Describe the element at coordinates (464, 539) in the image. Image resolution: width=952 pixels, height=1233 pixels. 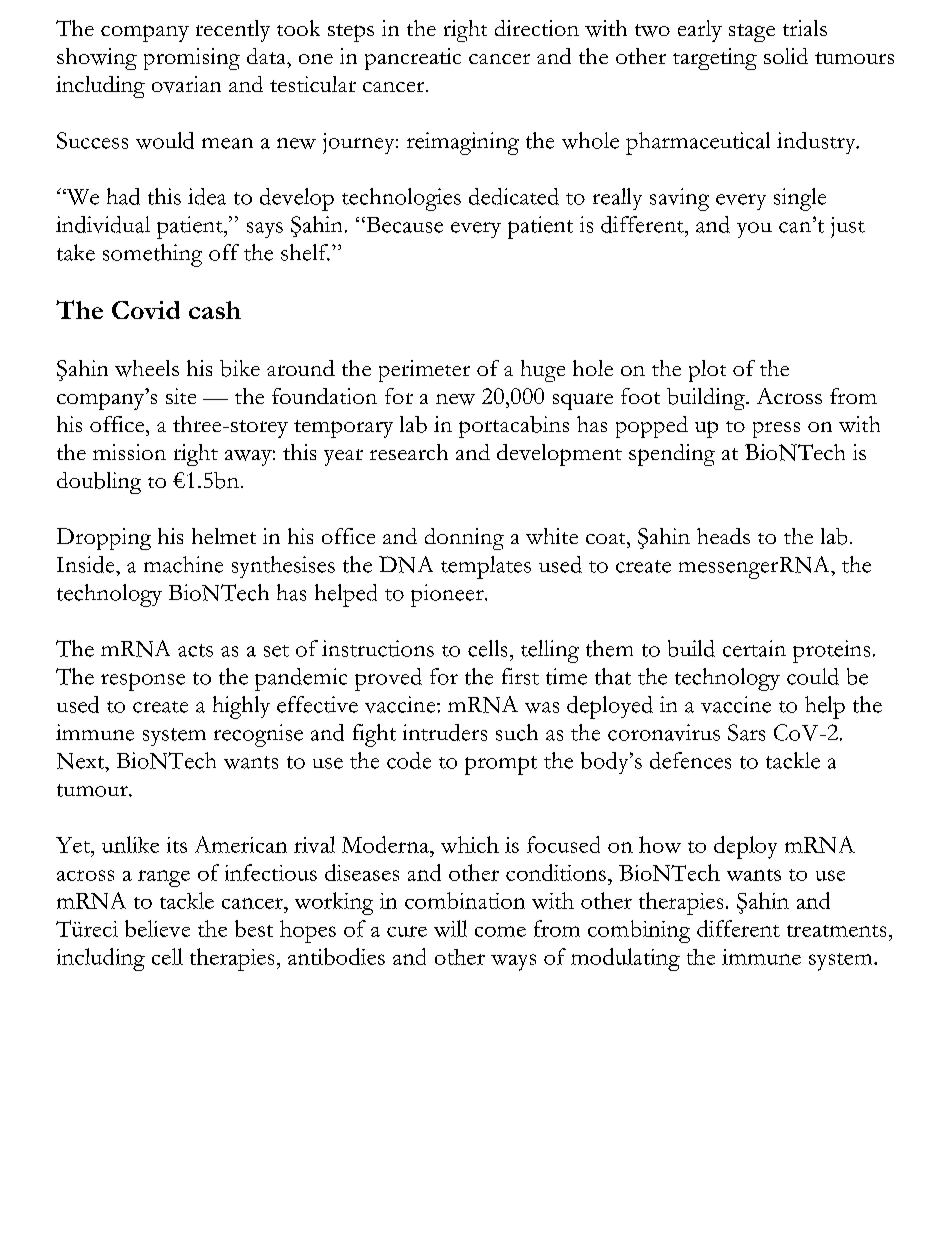
I see `donning` at that location.
